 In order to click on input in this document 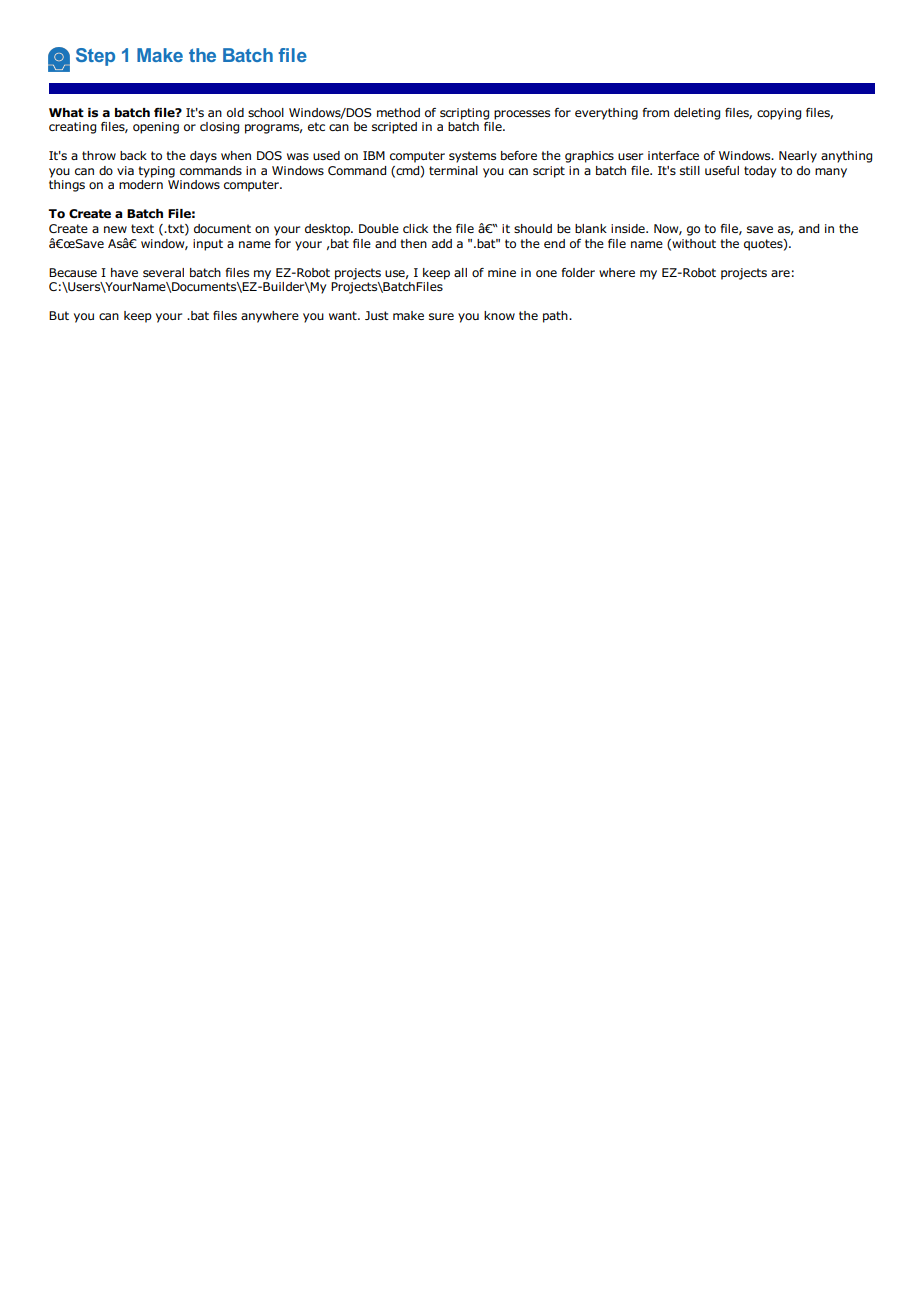, I will do `click(208, 245)`.
